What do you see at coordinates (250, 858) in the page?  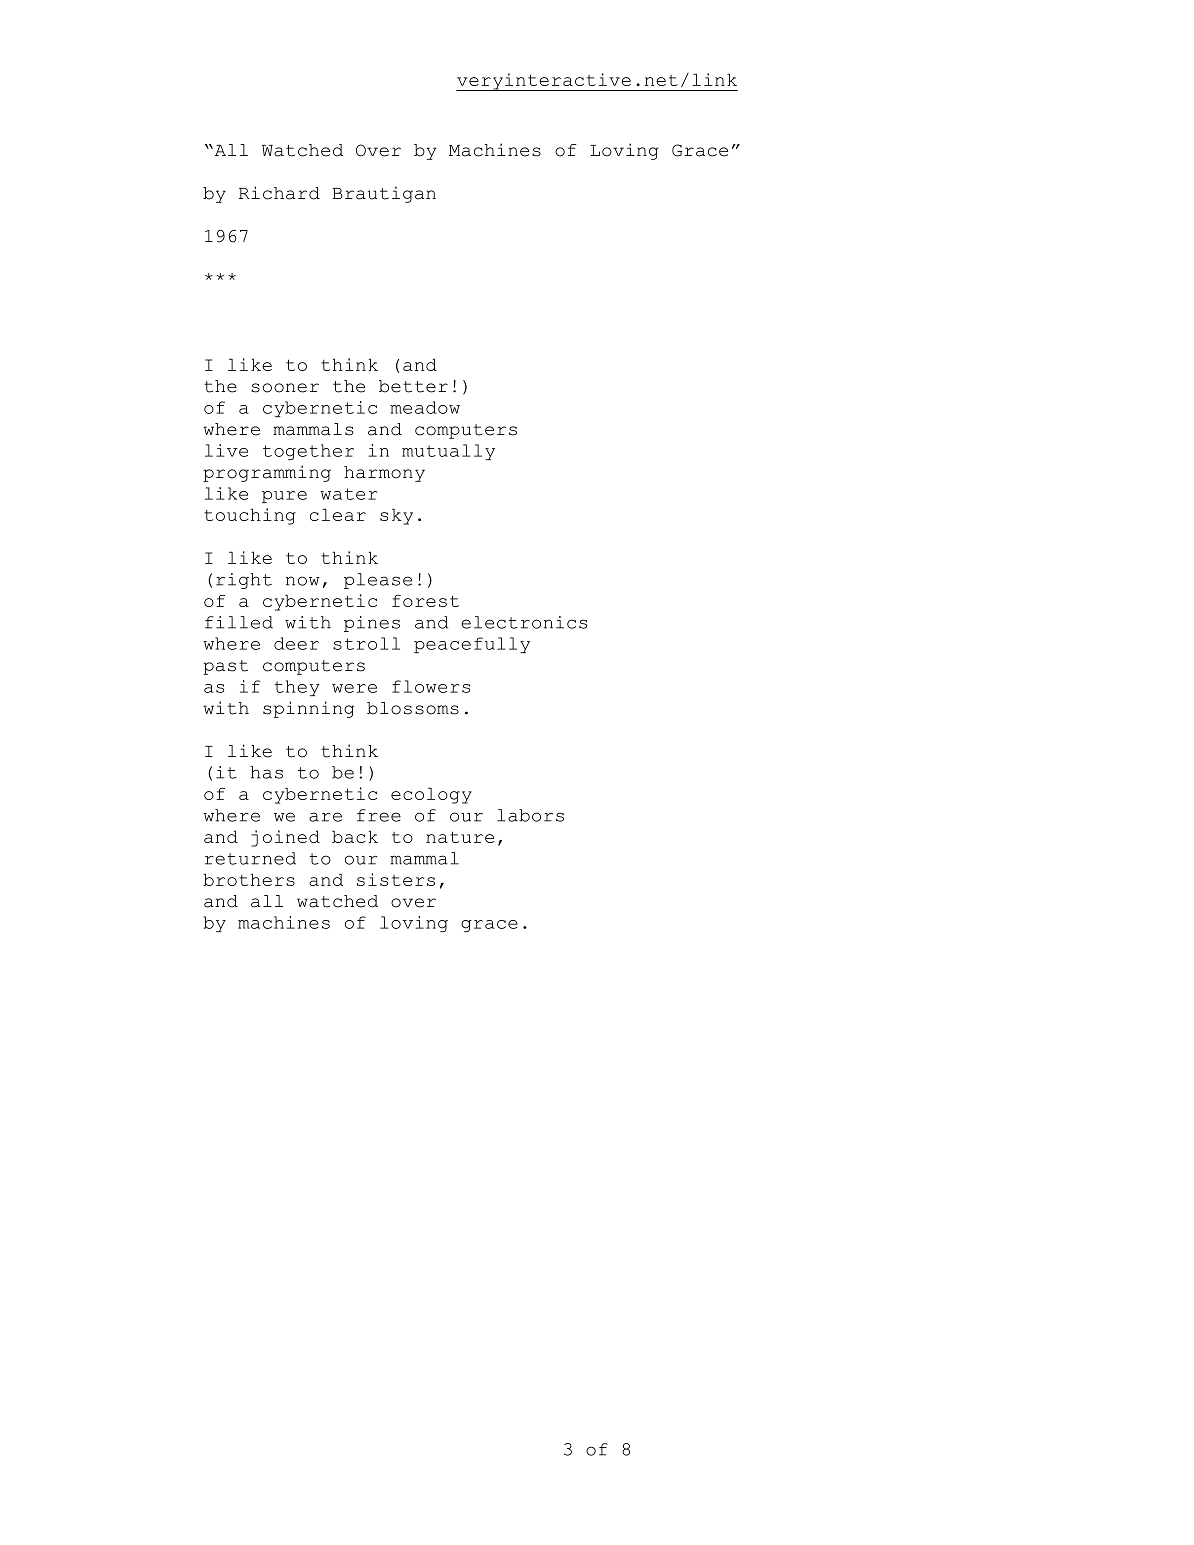 I see `returned` at bounding box center [250, 858].
